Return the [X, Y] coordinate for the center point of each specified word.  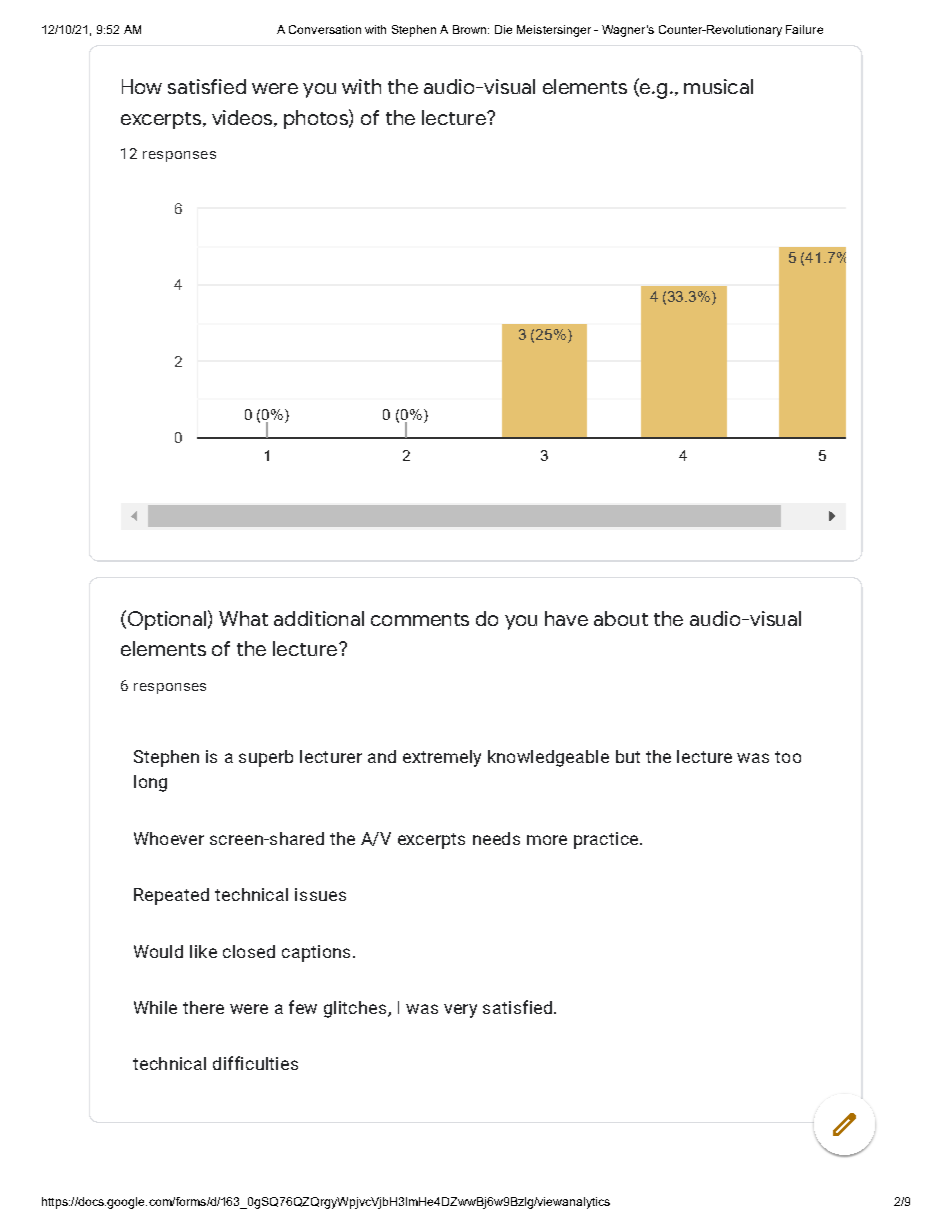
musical [718, 86]
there [203, 1007]
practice [607, 840]
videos [243, 118]
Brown [471, 29]
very [460, 1011]
